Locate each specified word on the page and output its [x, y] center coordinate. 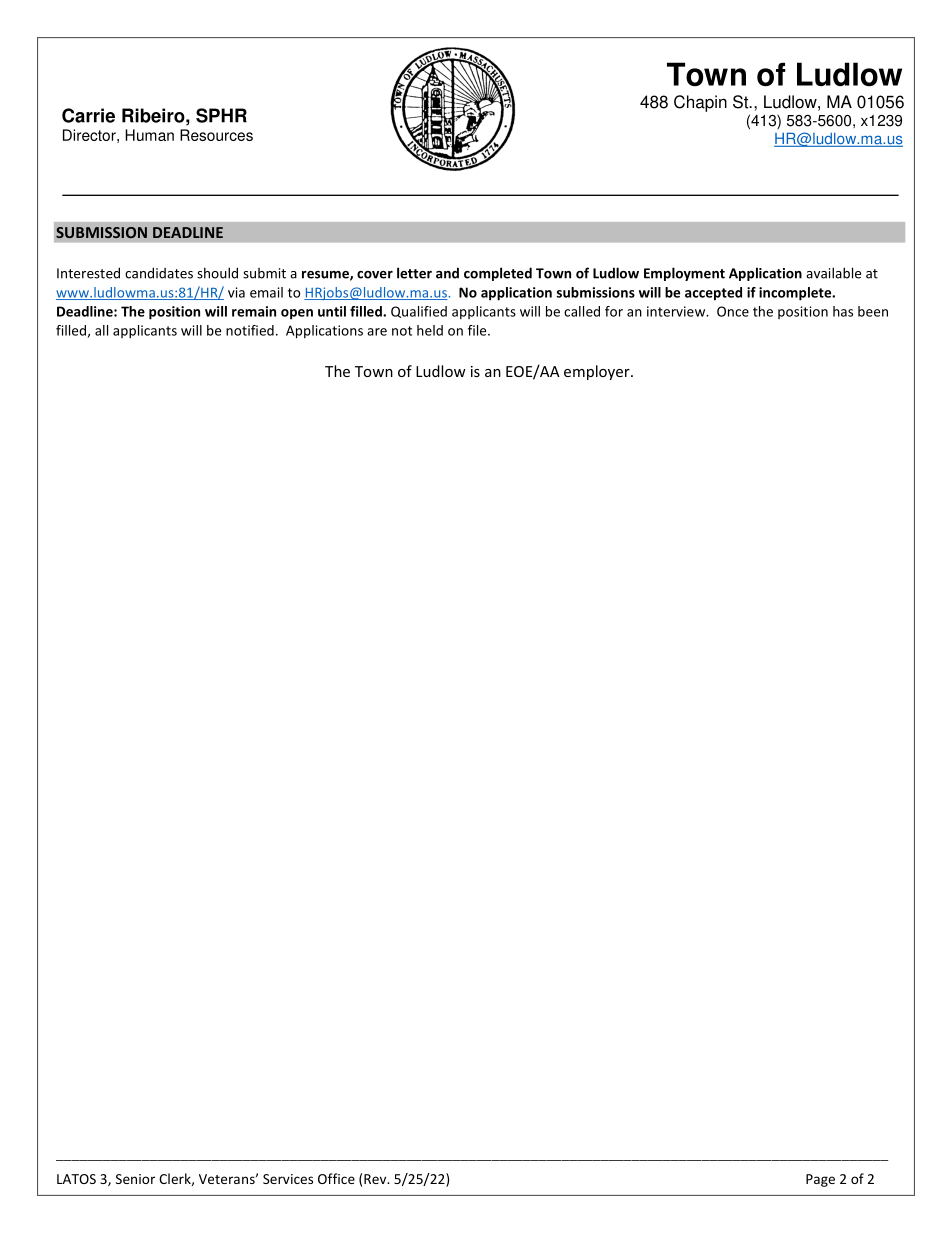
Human [149, 135]
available [833, 273]
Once [733, 311]
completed [498, 274]
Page [820, 1180]
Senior [135, 1179]
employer [598, 372]
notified [250, 330]
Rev [376, 1179]
